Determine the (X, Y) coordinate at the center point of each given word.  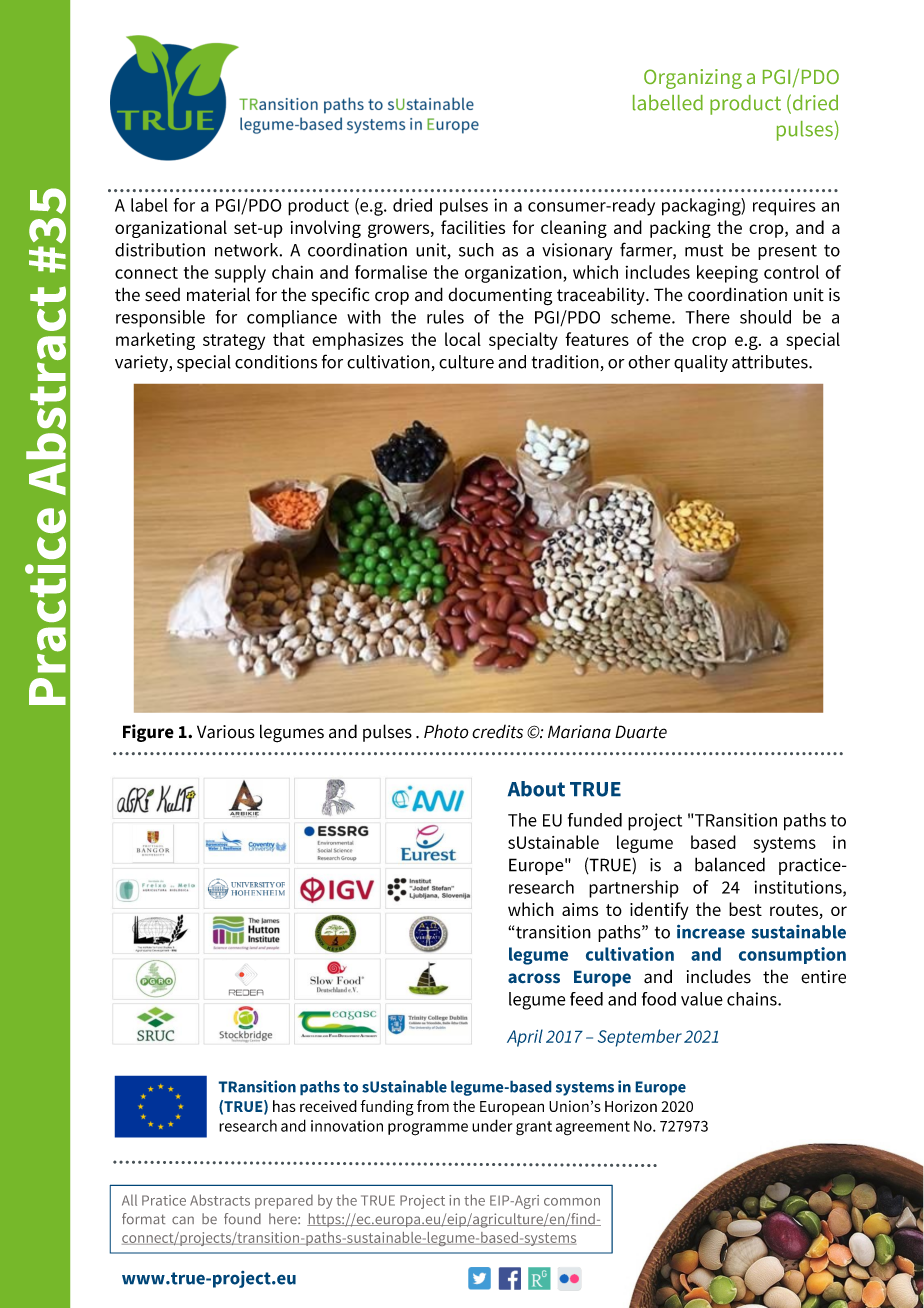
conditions (276, 362)
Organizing (693, 79)
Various (226, 732)
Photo (446, 731)
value (702, 999)
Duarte (641, 732)
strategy (234, 342)
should (765, 317)
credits (497, 732)
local (463, 339)
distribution (160, 250)
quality (701, 363)
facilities (473, 227)
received (328, 1106)
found (242, 1218)
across (534, 978)
